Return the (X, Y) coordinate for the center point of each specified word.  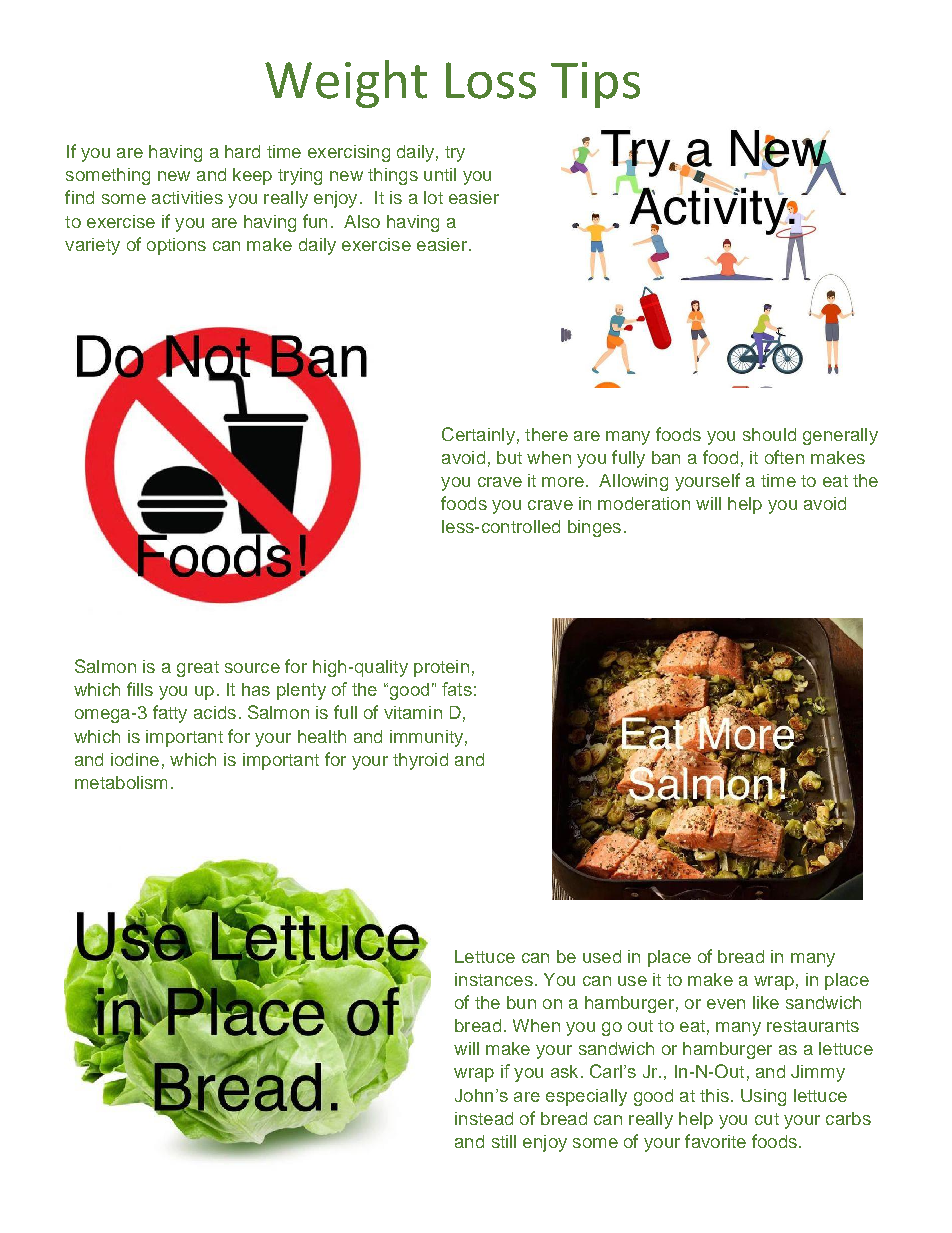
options (176, 246)
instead (484, 1118)
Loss (491, 80)
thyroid (420, 761)
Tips (595, 85)
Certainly (478, 436)
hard (242, 151)
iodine (135, 759)
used (602, 956)
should (769, 434)
